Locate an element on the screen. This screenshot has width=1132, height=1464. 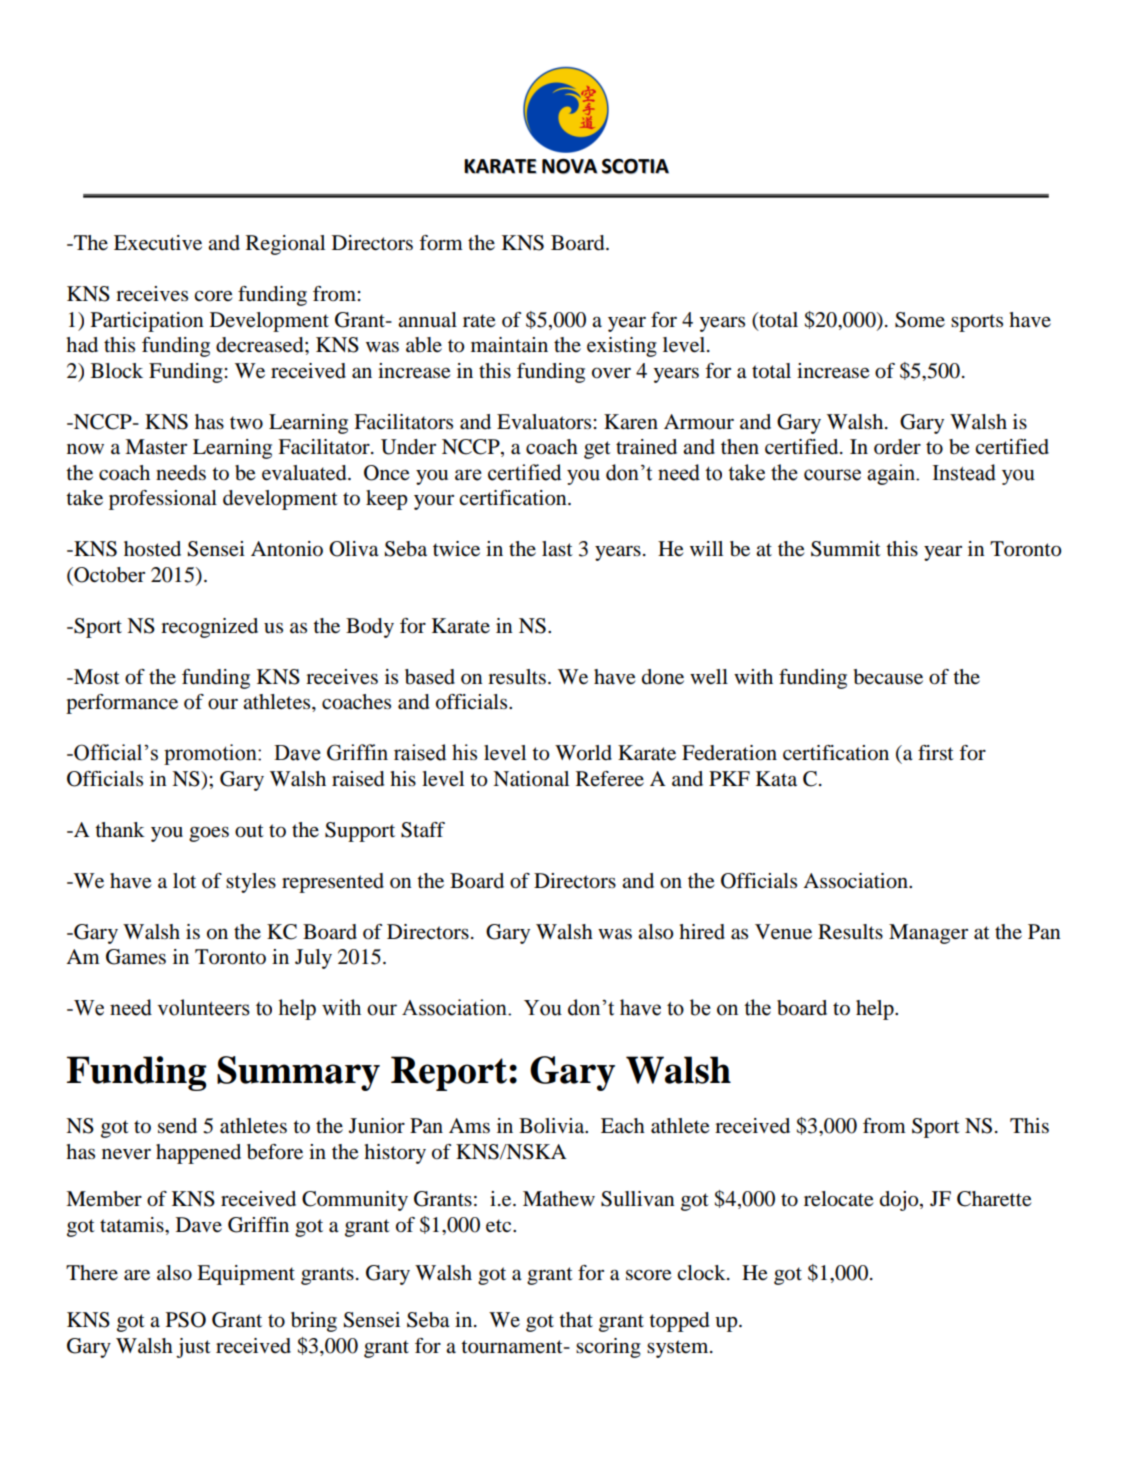
PSO is located at coordinates (186, 1320).
